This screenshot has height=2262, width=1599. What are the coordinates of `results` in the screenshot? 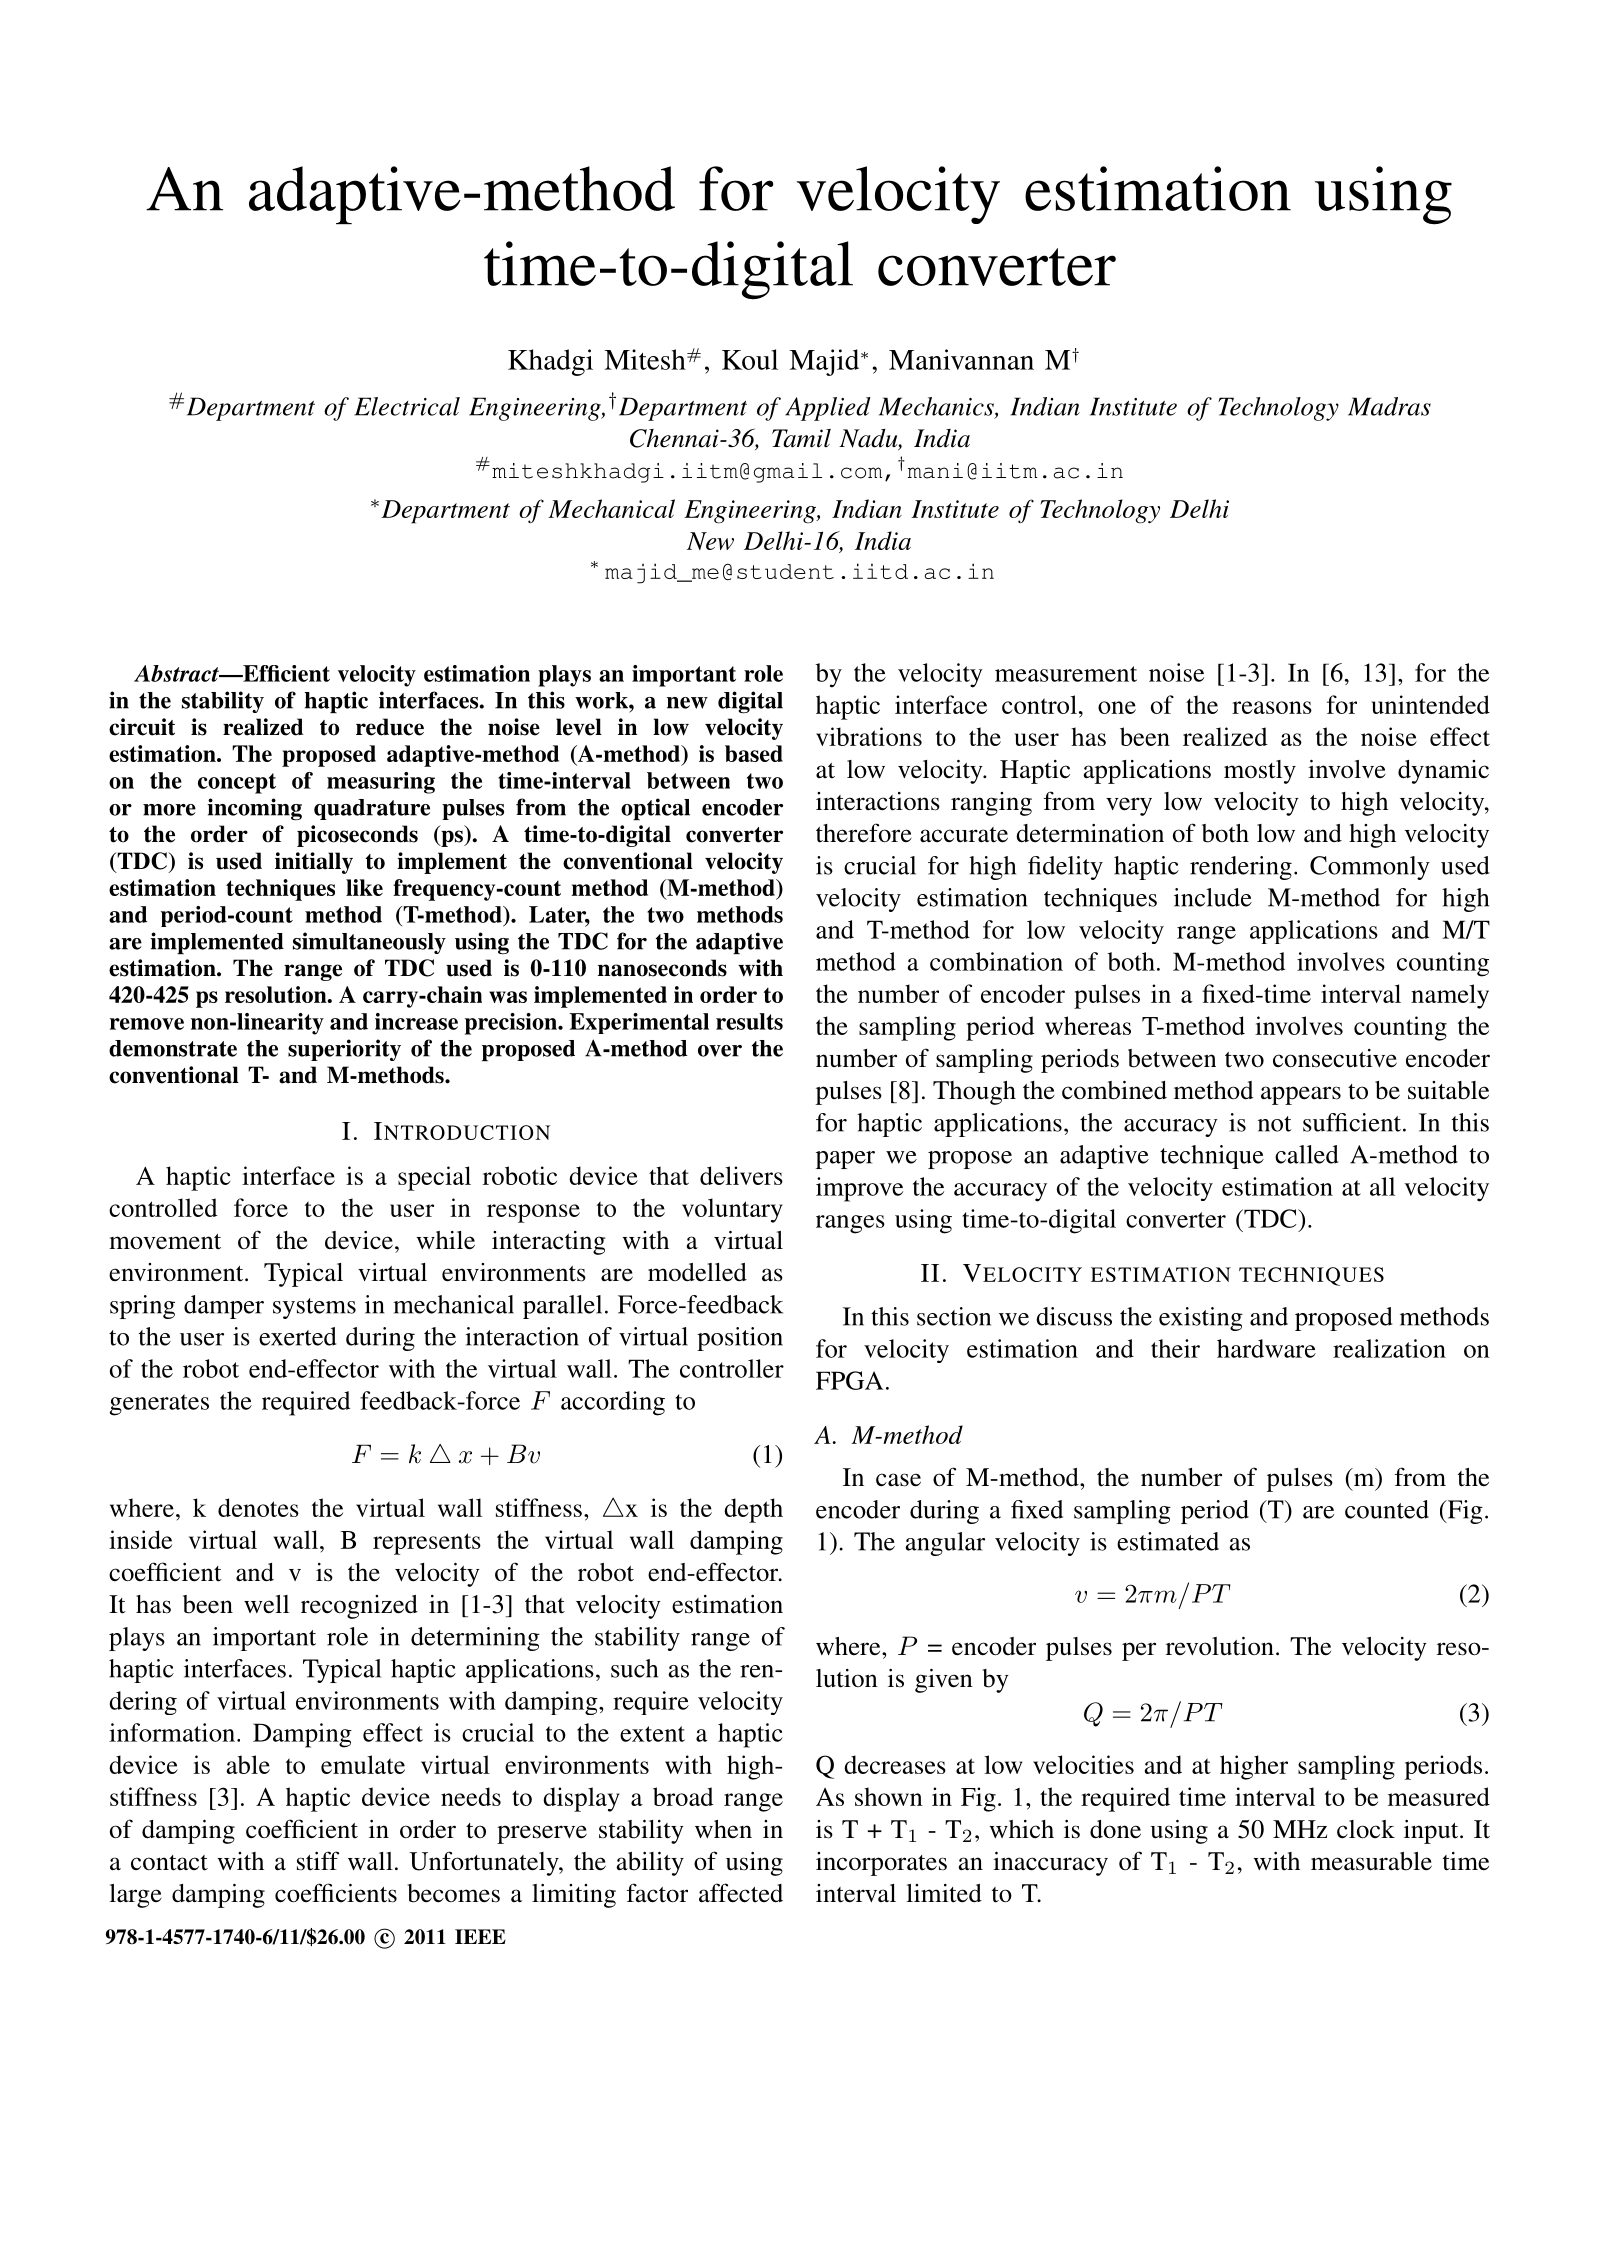 It's located at (749, 1021).
